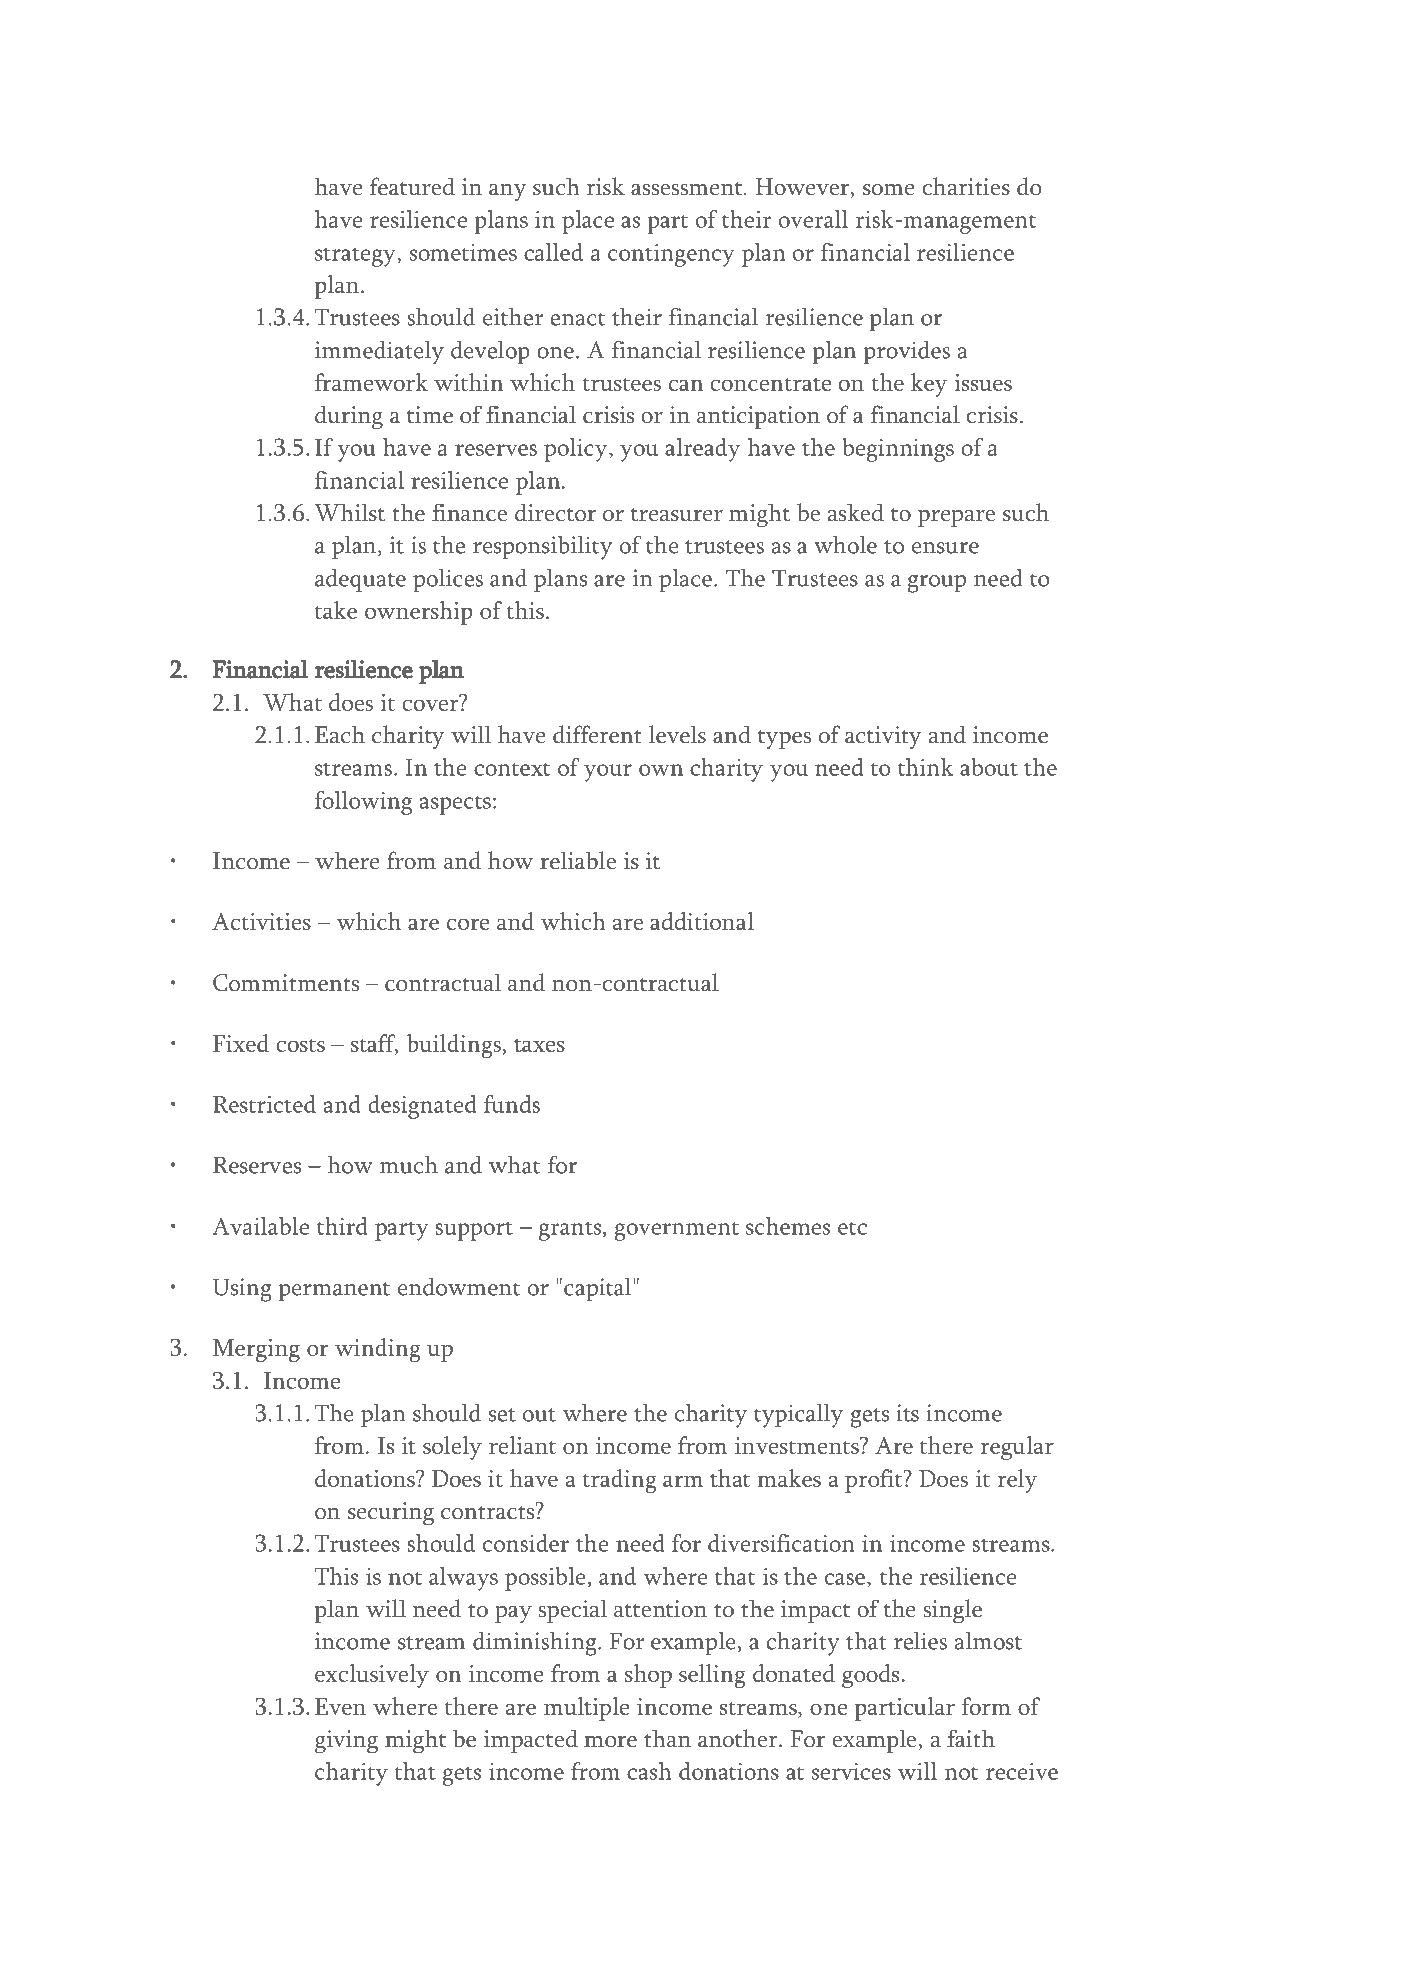 Image resolution: width=1403 pixels, height=1984 pixels. I want to click on etc, so click(852, 1228).
